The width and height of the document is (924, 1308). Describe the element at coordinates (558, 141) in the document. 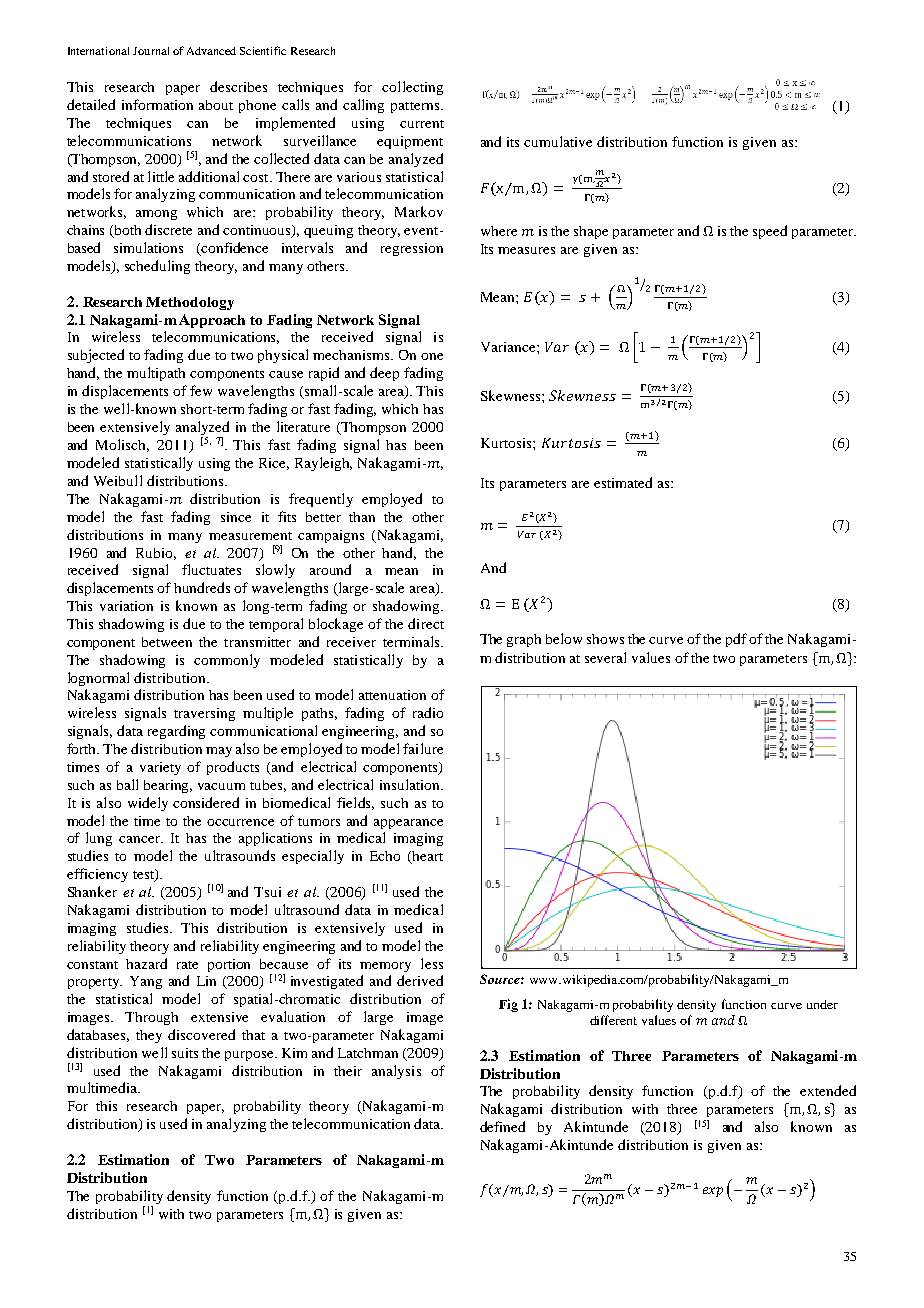

I see `cumulative` at that location.
